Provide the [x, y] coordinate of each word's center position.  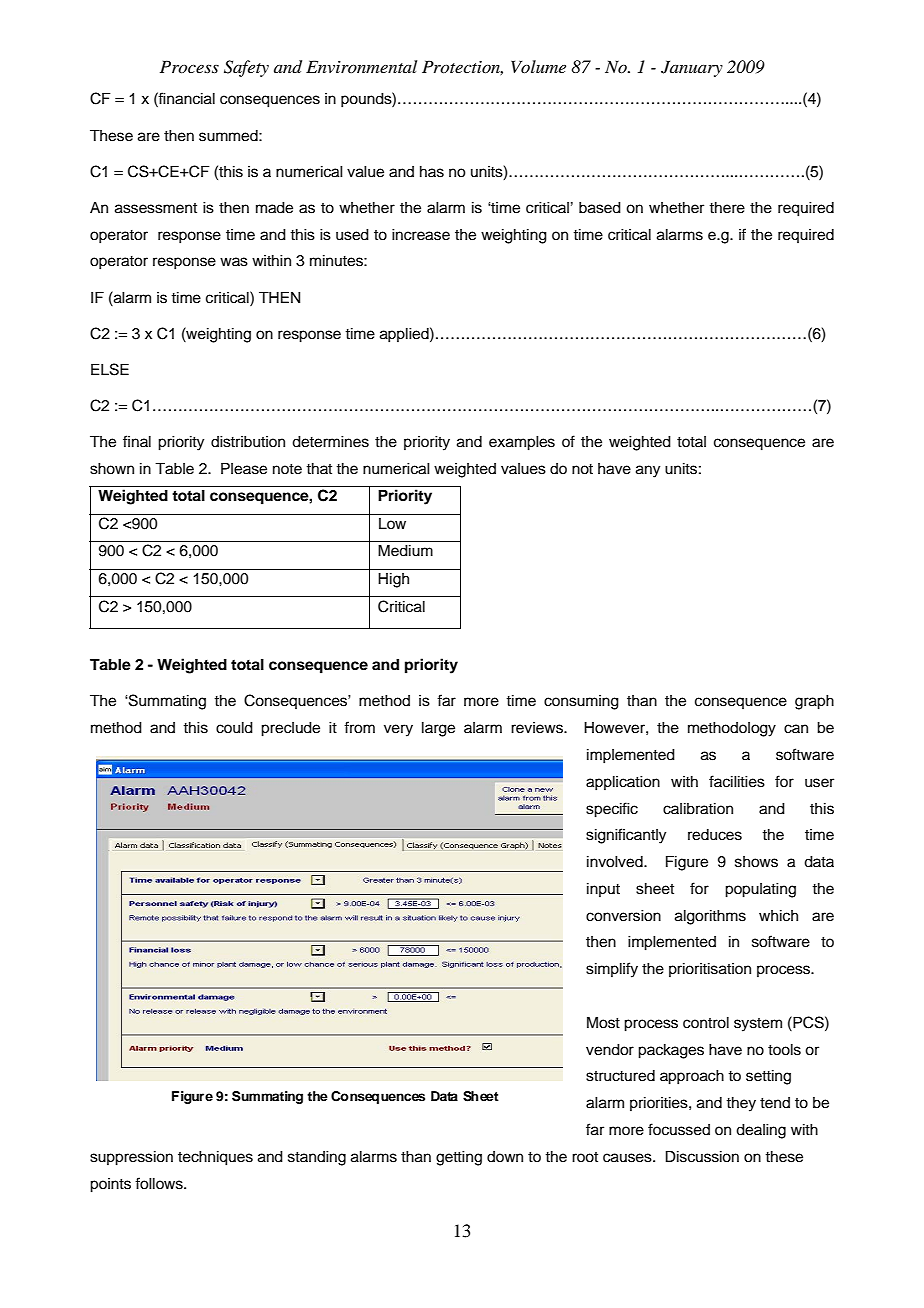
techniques [215, 1158]
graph [814, 702]
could [234, 728]
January [692, 68]
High [393, 580]
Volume [538, 66]
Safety [246, 68]
